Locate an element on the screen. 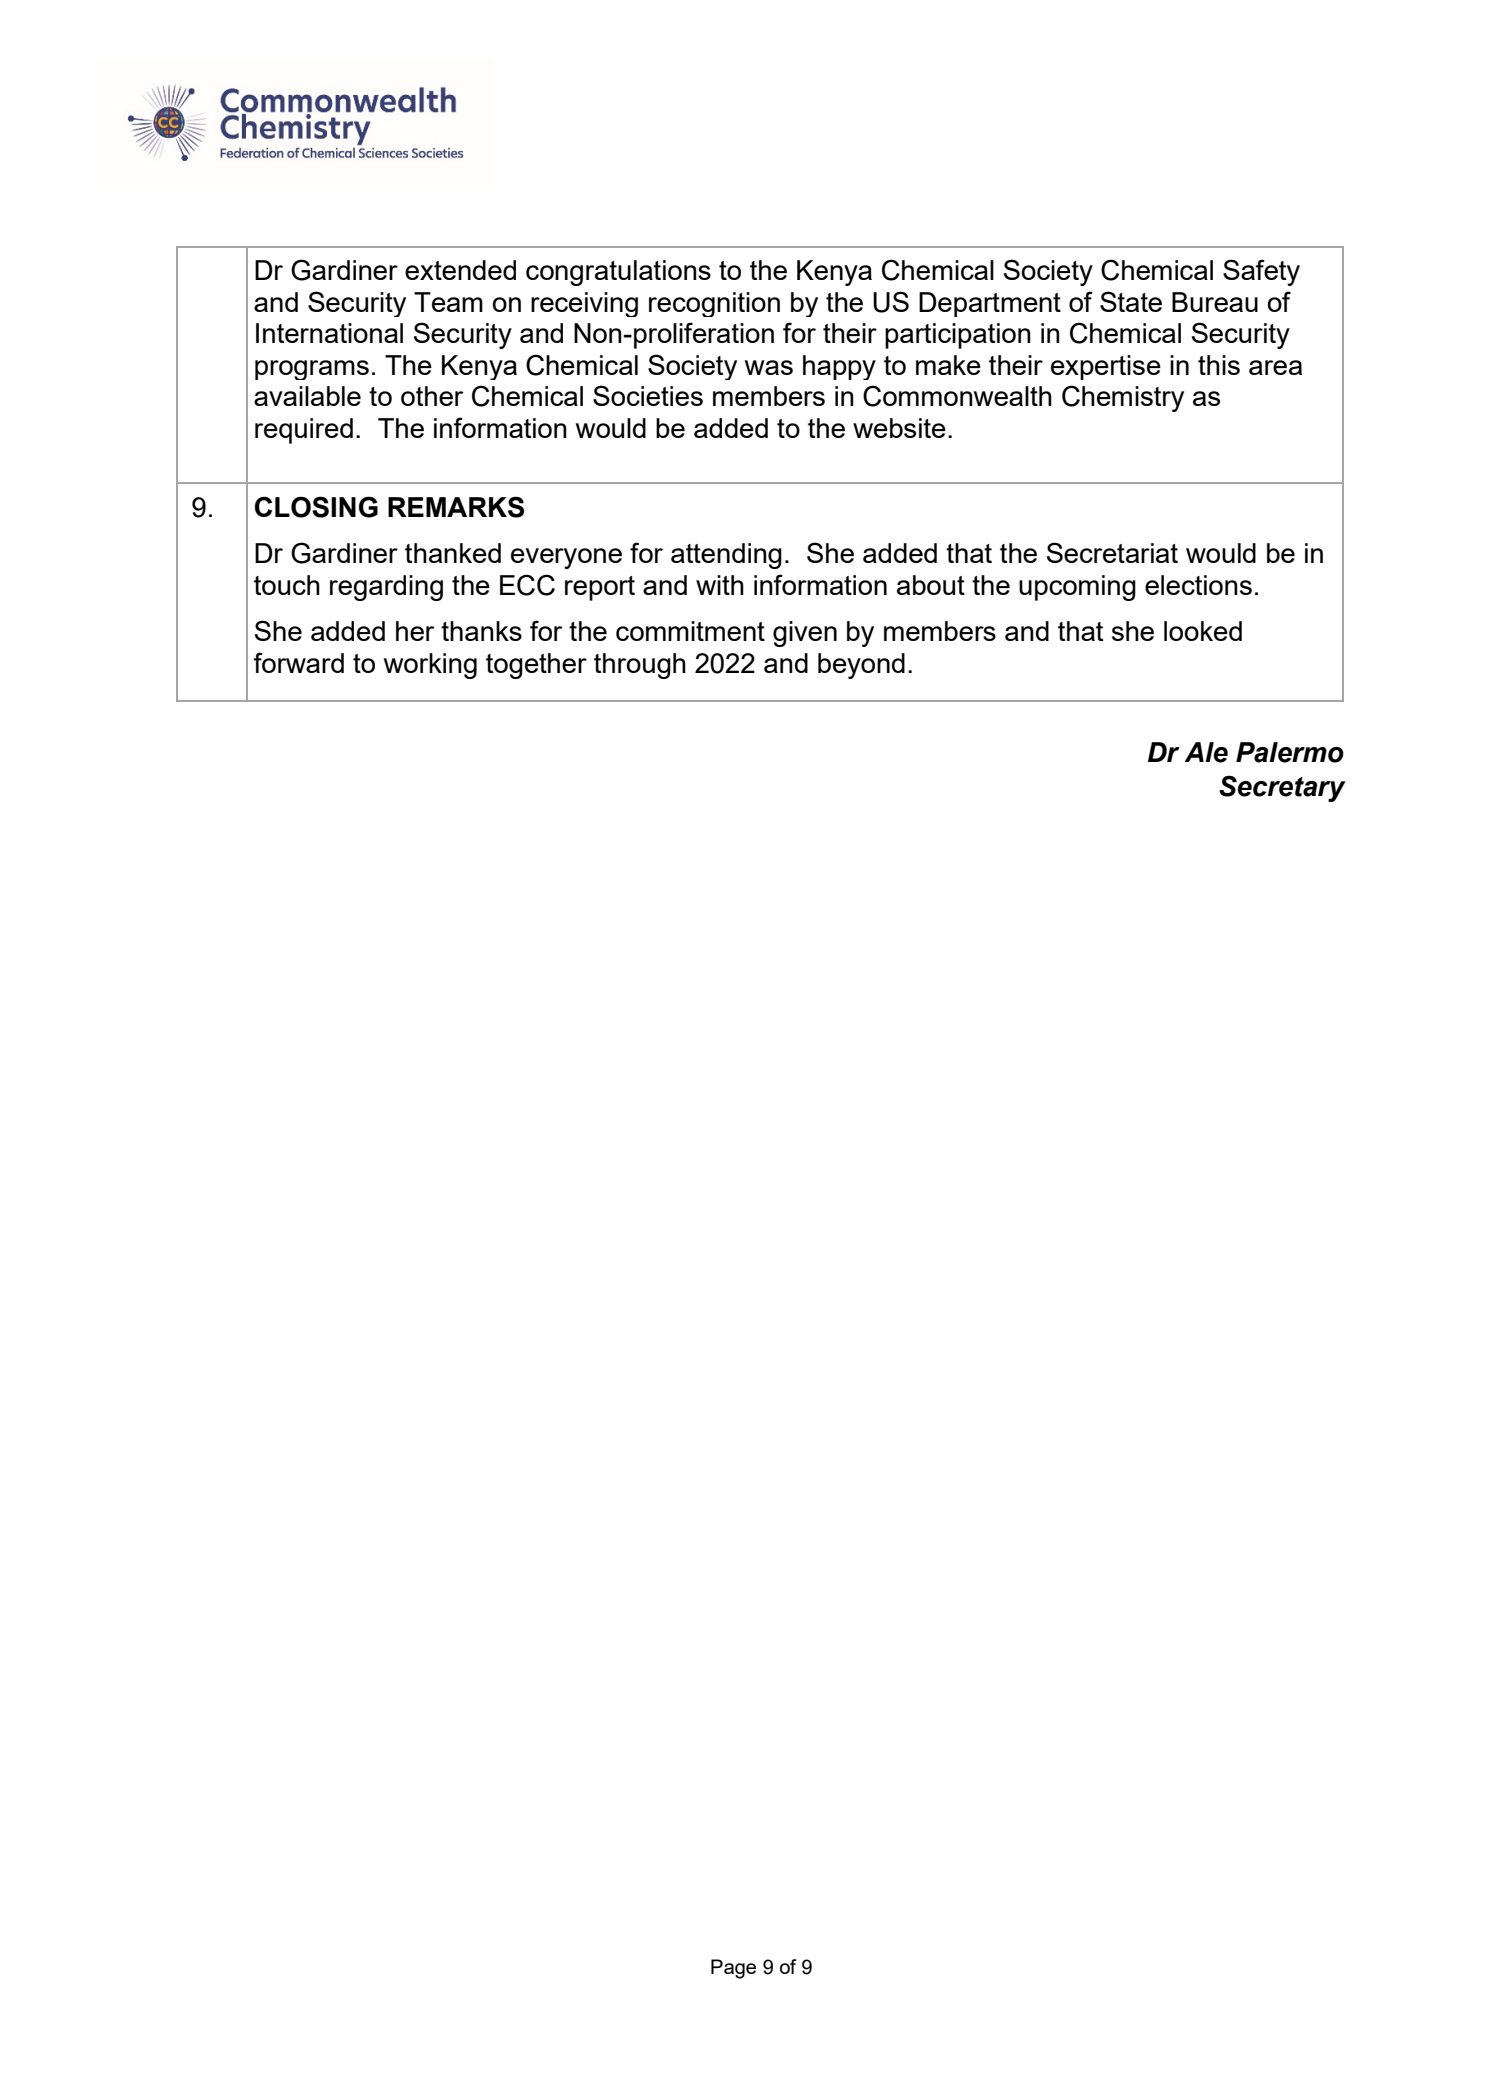 This screenshot has height=2100, width=1485. upcoming is located at coordinates (1077, 588).
